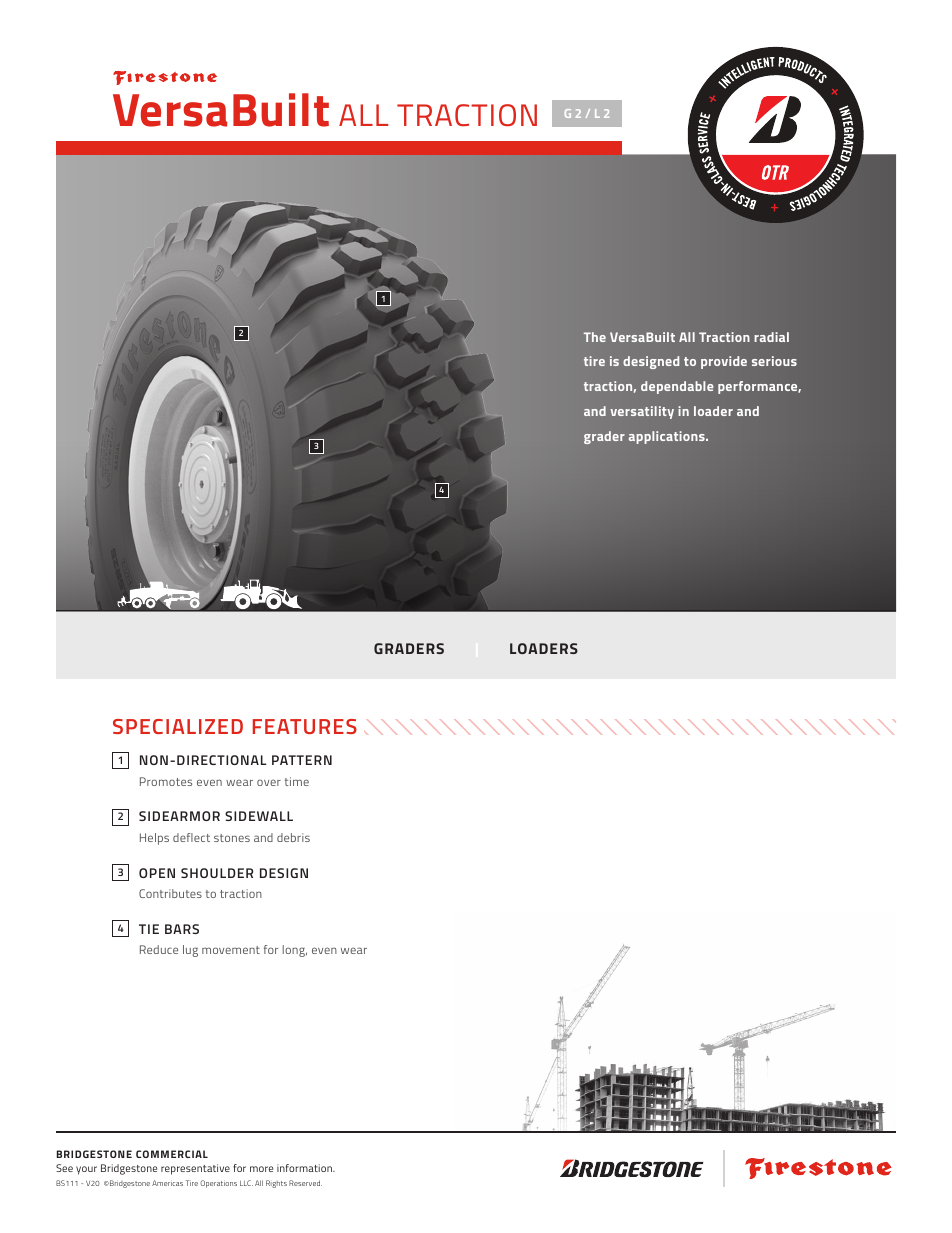  Describe the element at coordinates (305, 1168) in the screenshot. I see `information` at that location.
